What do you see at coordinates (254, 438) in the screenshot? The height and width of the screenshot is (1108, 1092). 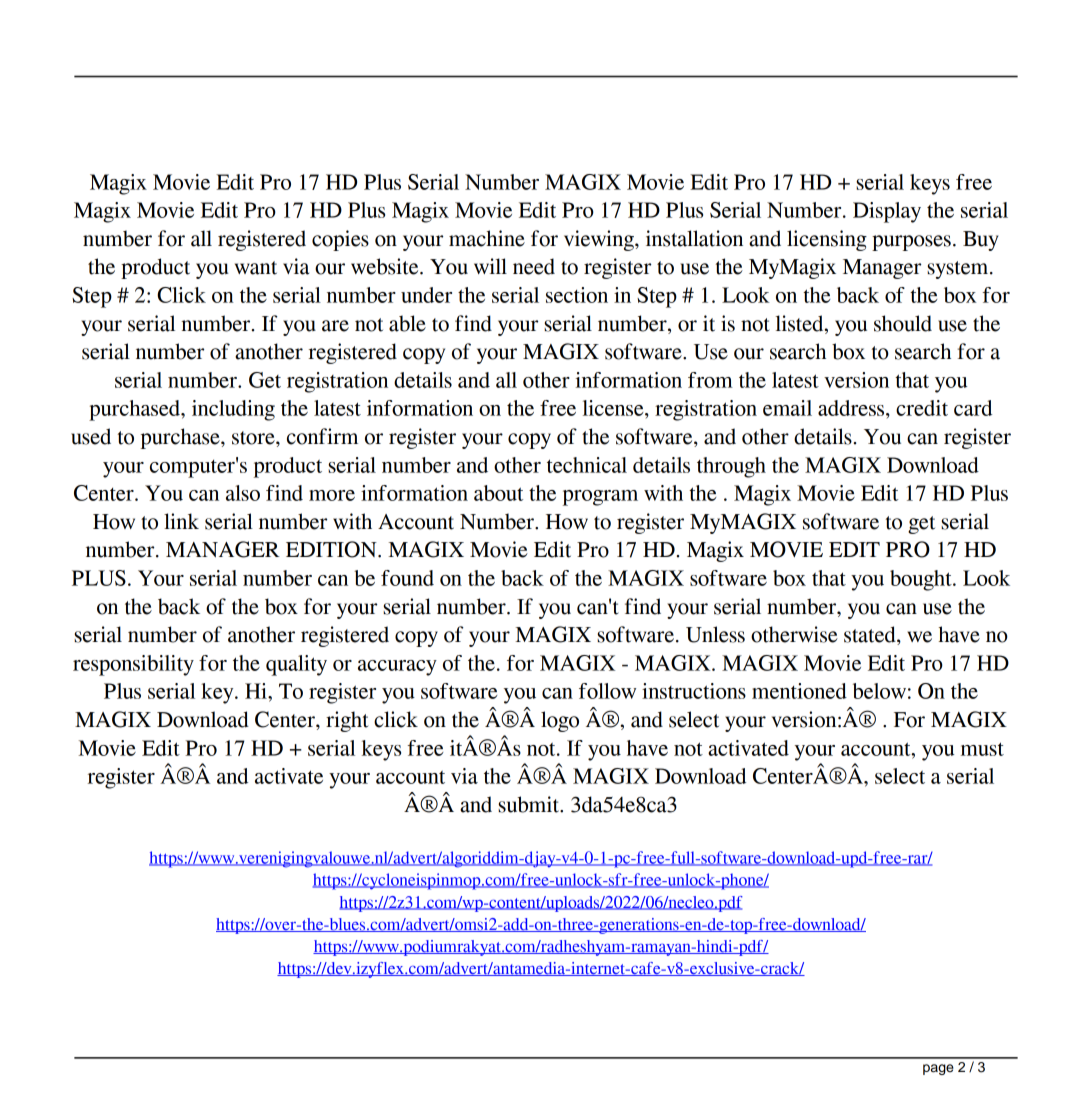 I see `store` at bounding box center [254, 438].
